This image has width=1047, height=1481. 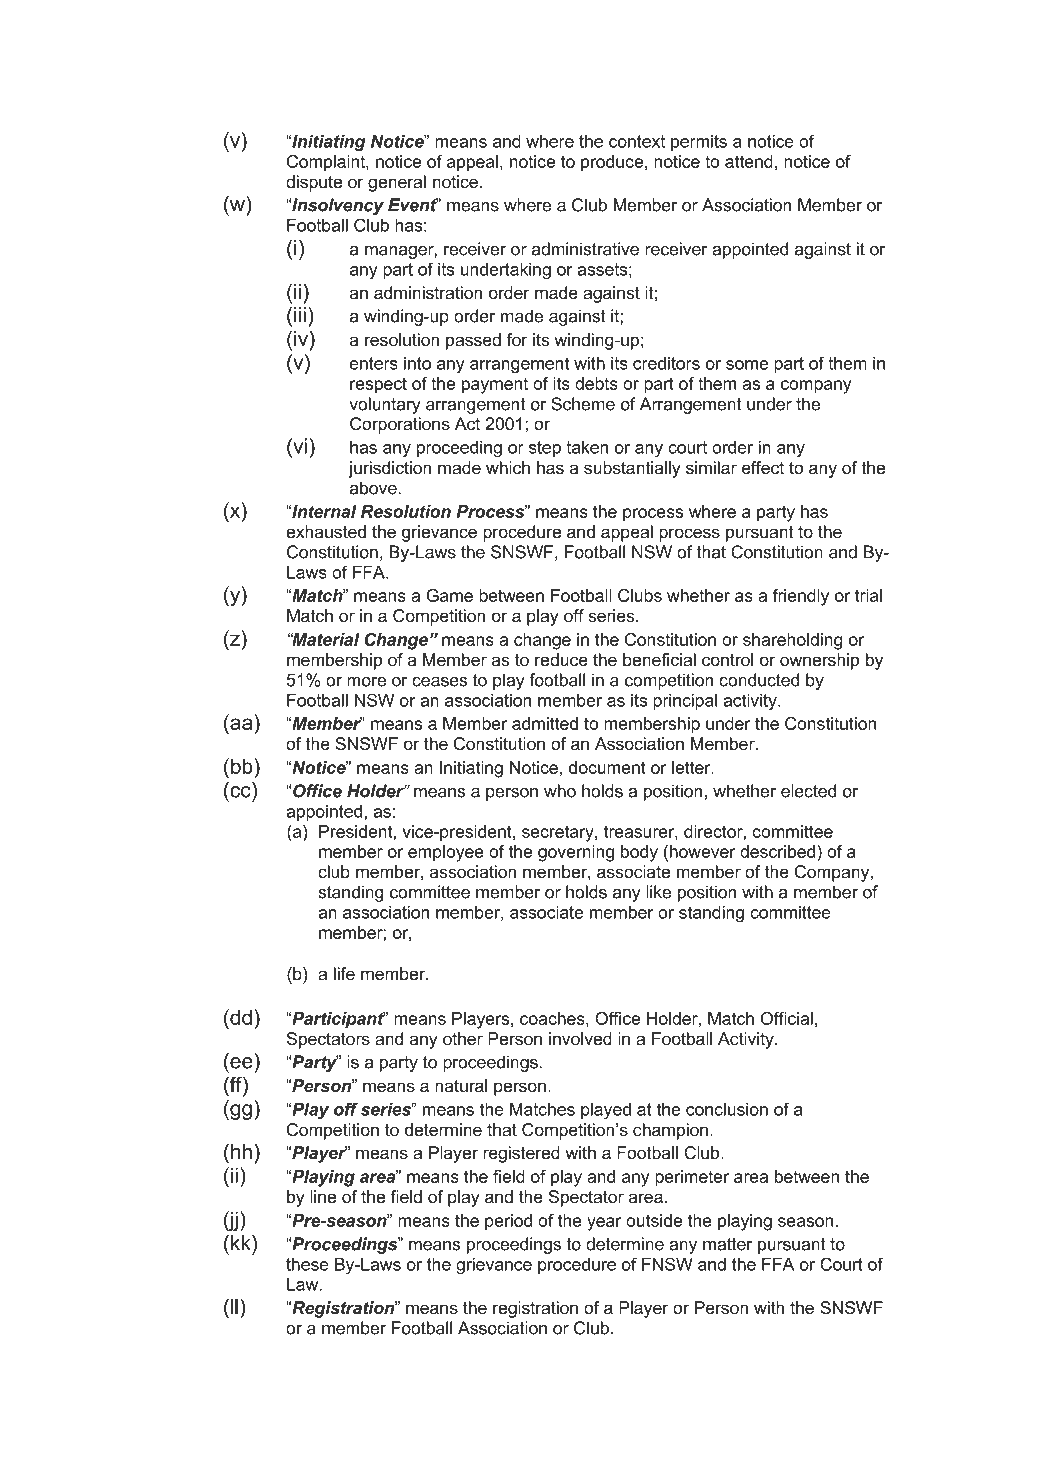 What do you see at coordinates (787, 1018) in the image?
I see `Official` at bounding box center [787, 1018].
